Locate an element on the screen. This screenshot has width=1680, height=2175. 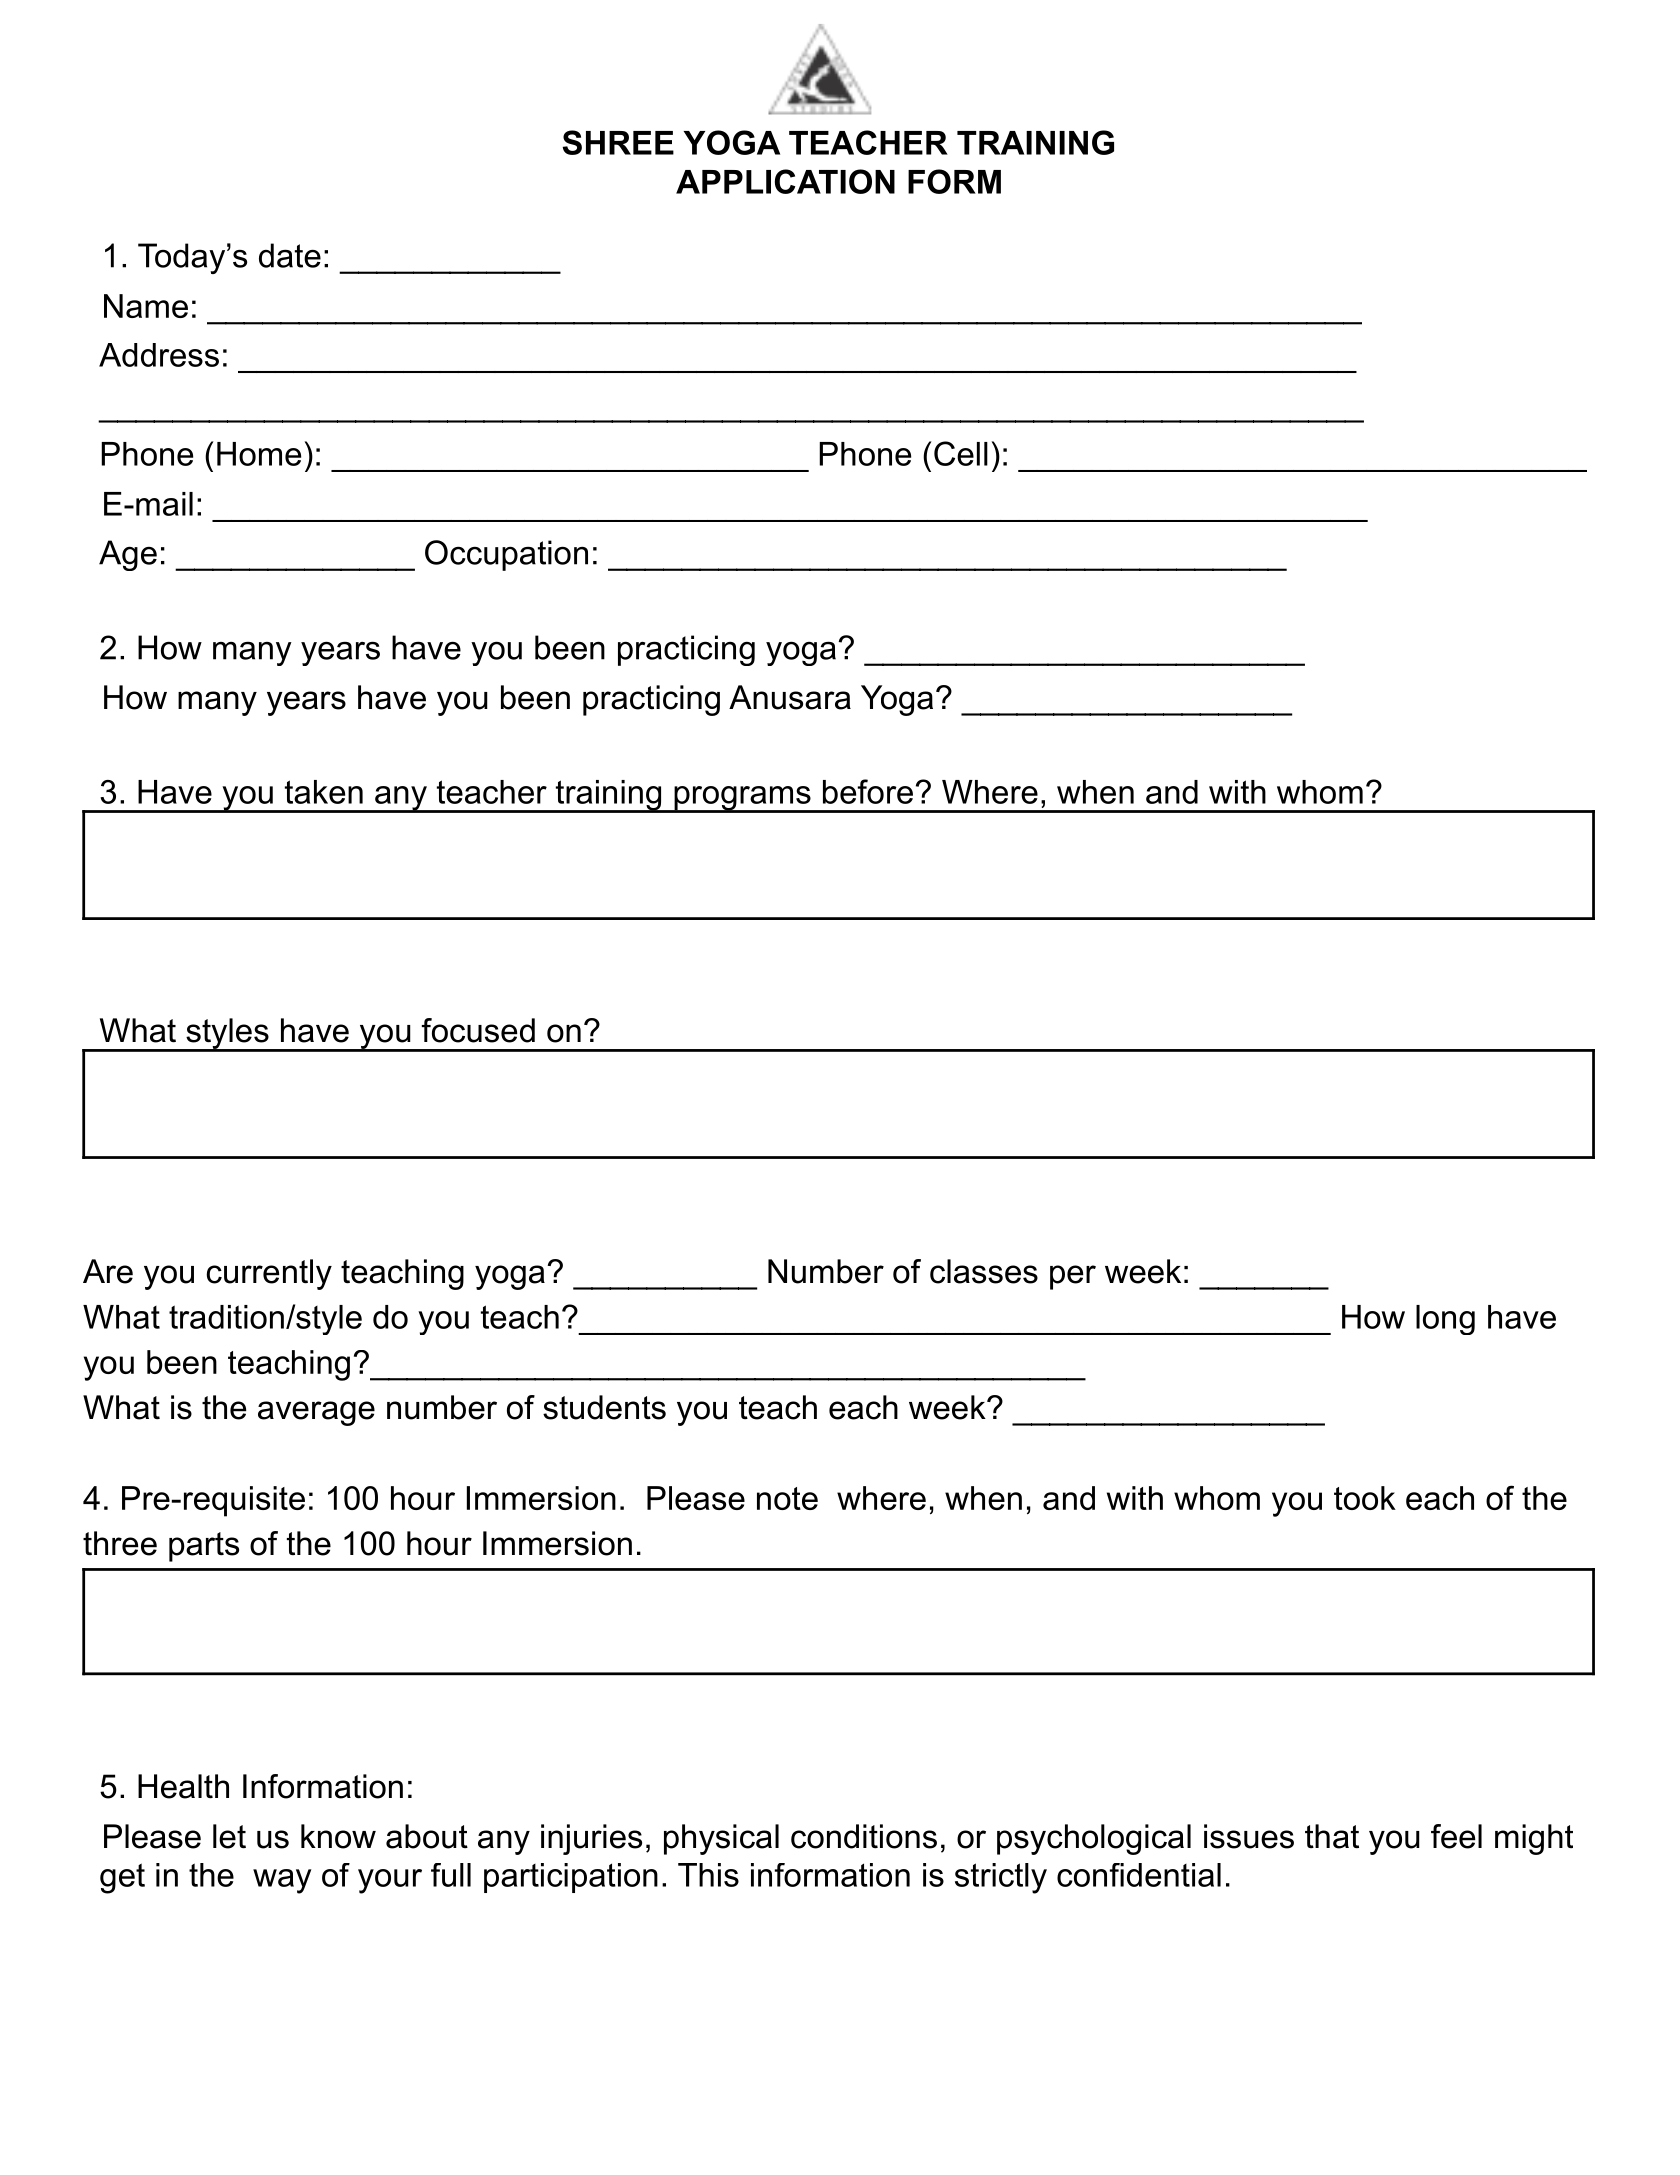
date is located at coordinates (290, 255).
